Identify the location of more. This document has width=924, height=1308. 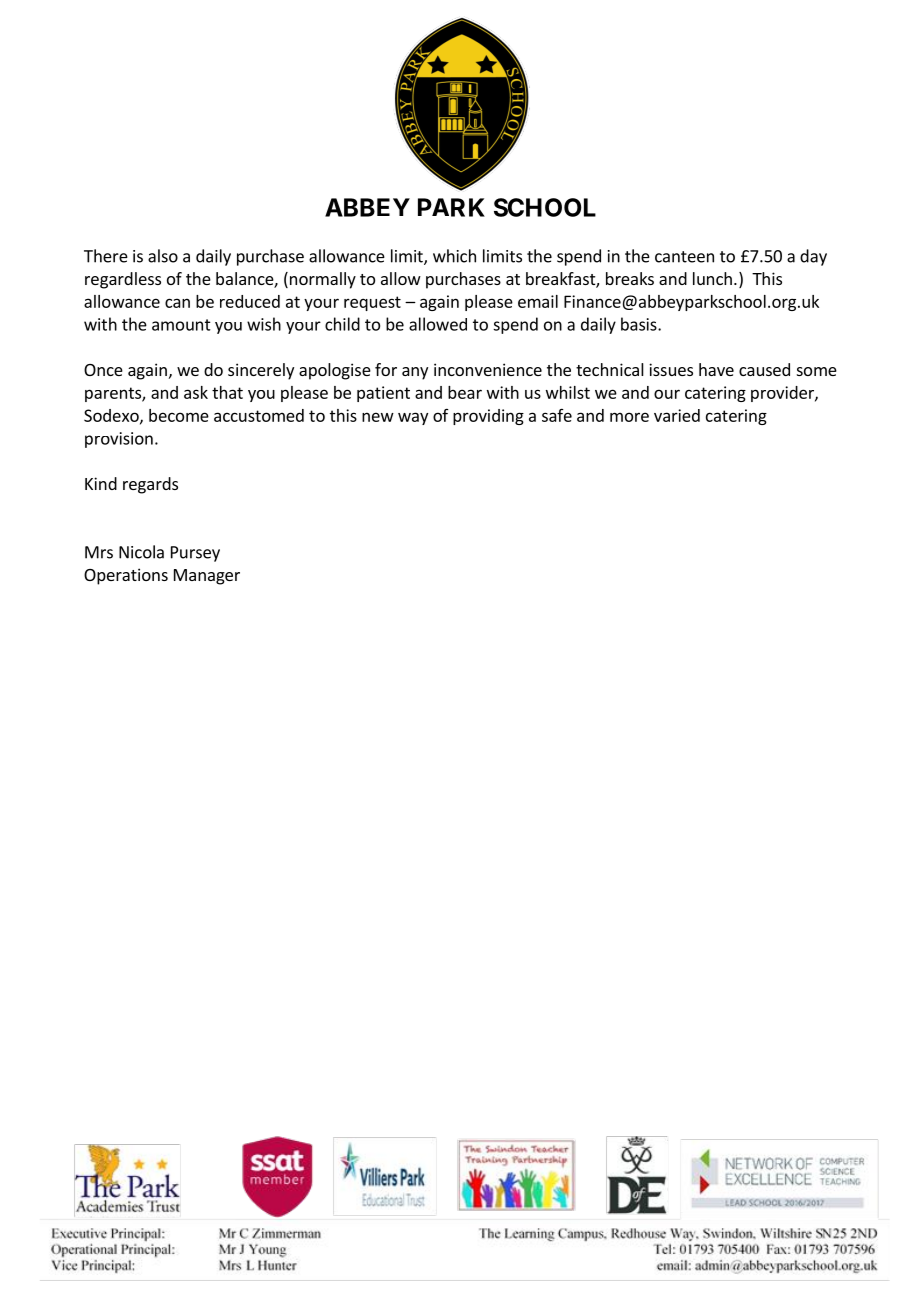
(629, 417).
